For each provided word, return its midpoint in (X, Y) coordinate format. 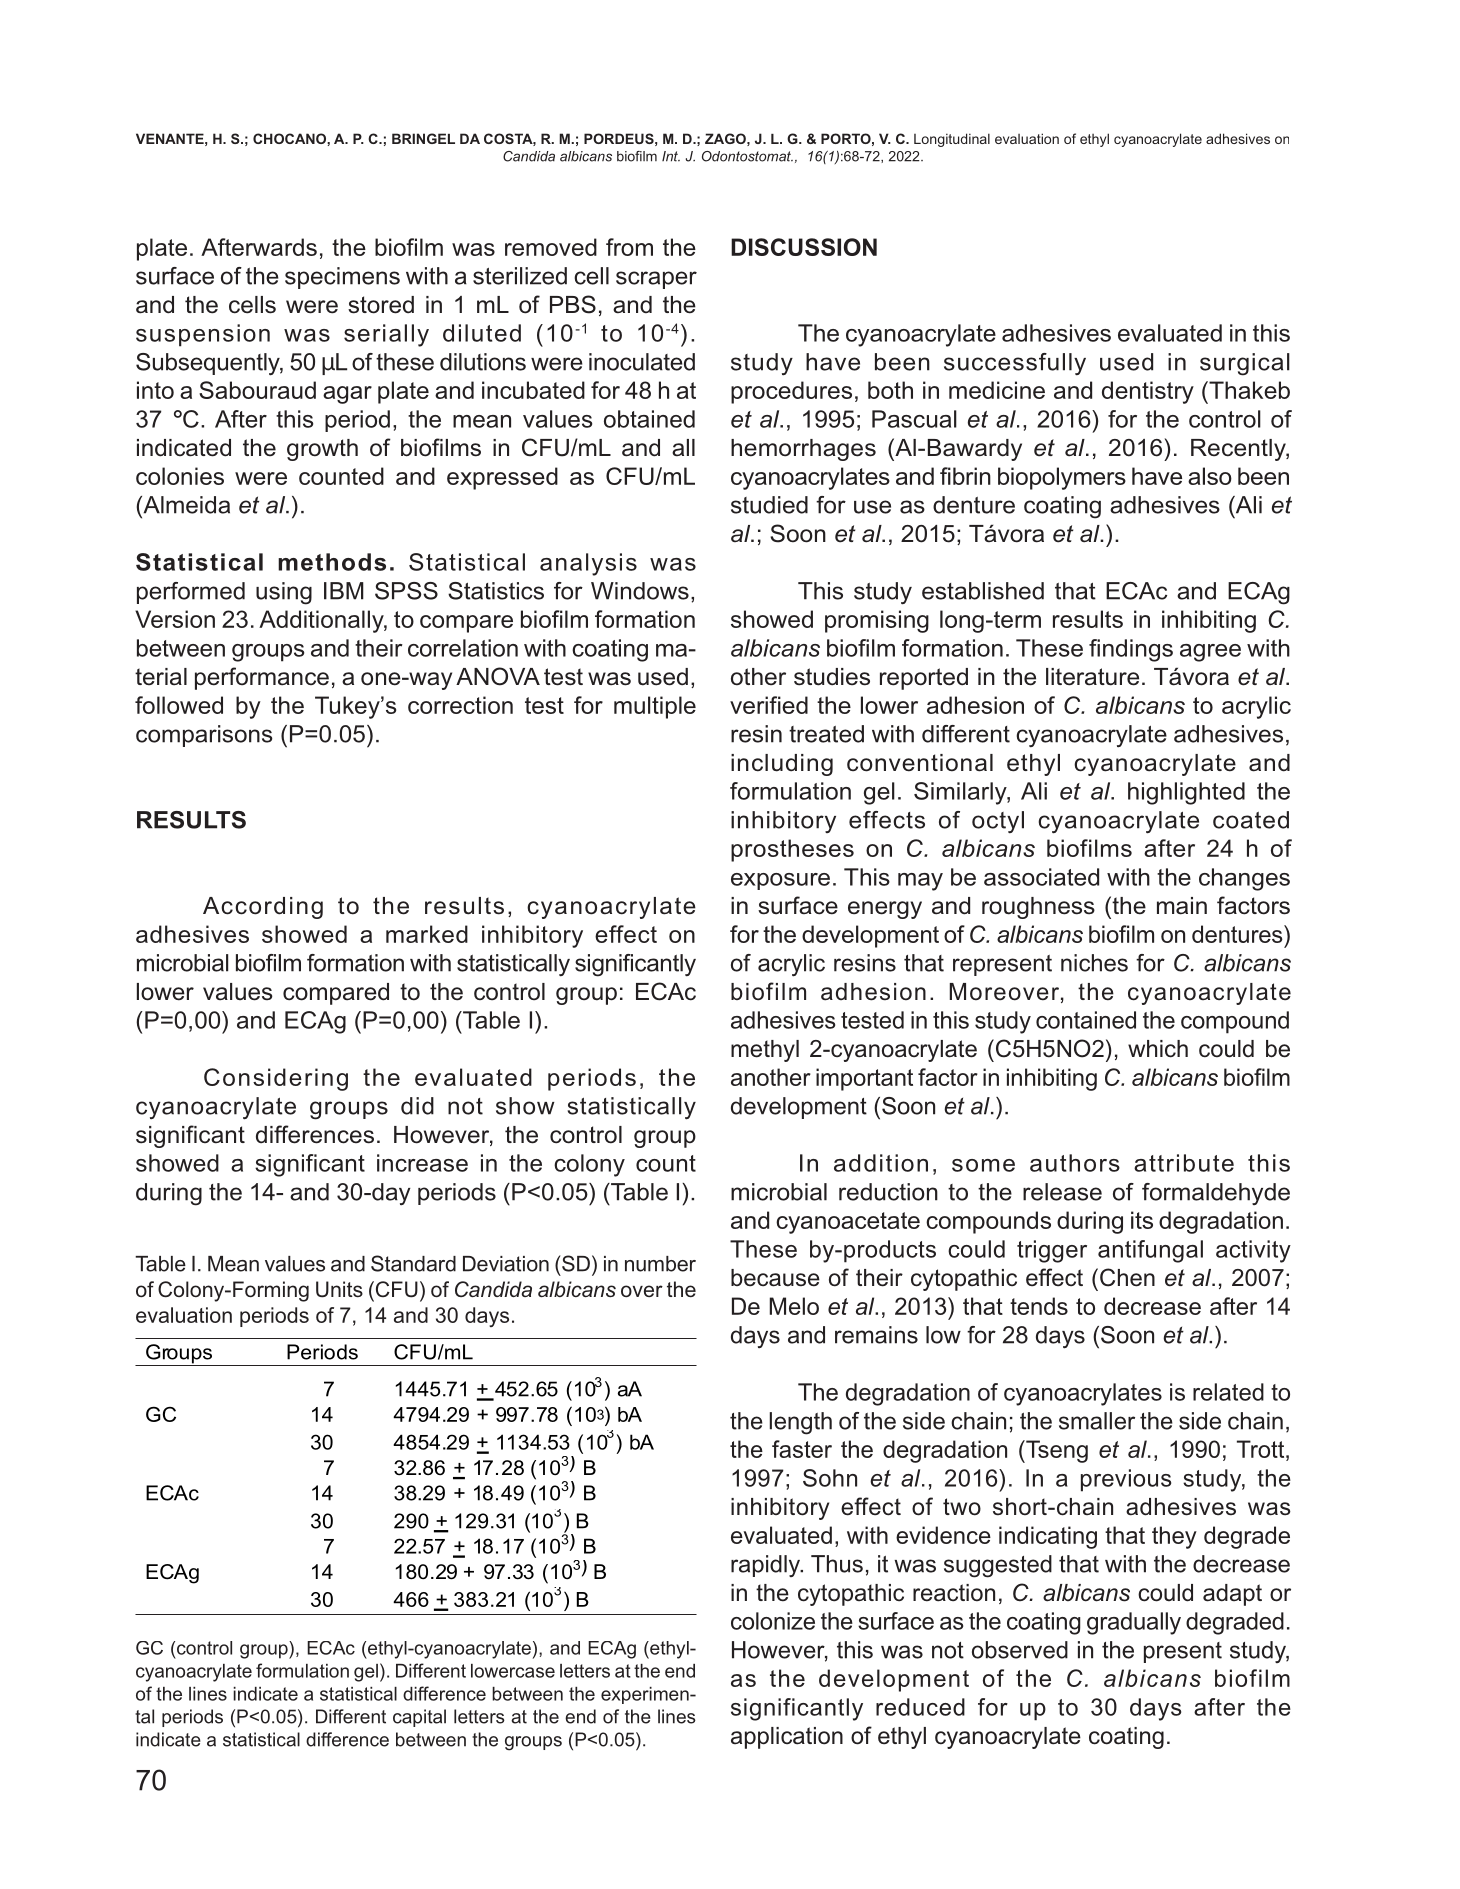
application (787, 1738)
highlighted (1186, 793)
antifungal (1150, 1251)
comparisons (204, 736)
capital (419, 1718)
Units (339, 1289)
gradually (1134, 1623)
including (782, 765)
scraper (656, 280)
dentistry (1148, 392)
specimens (342, 278)
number (660, 1264)
